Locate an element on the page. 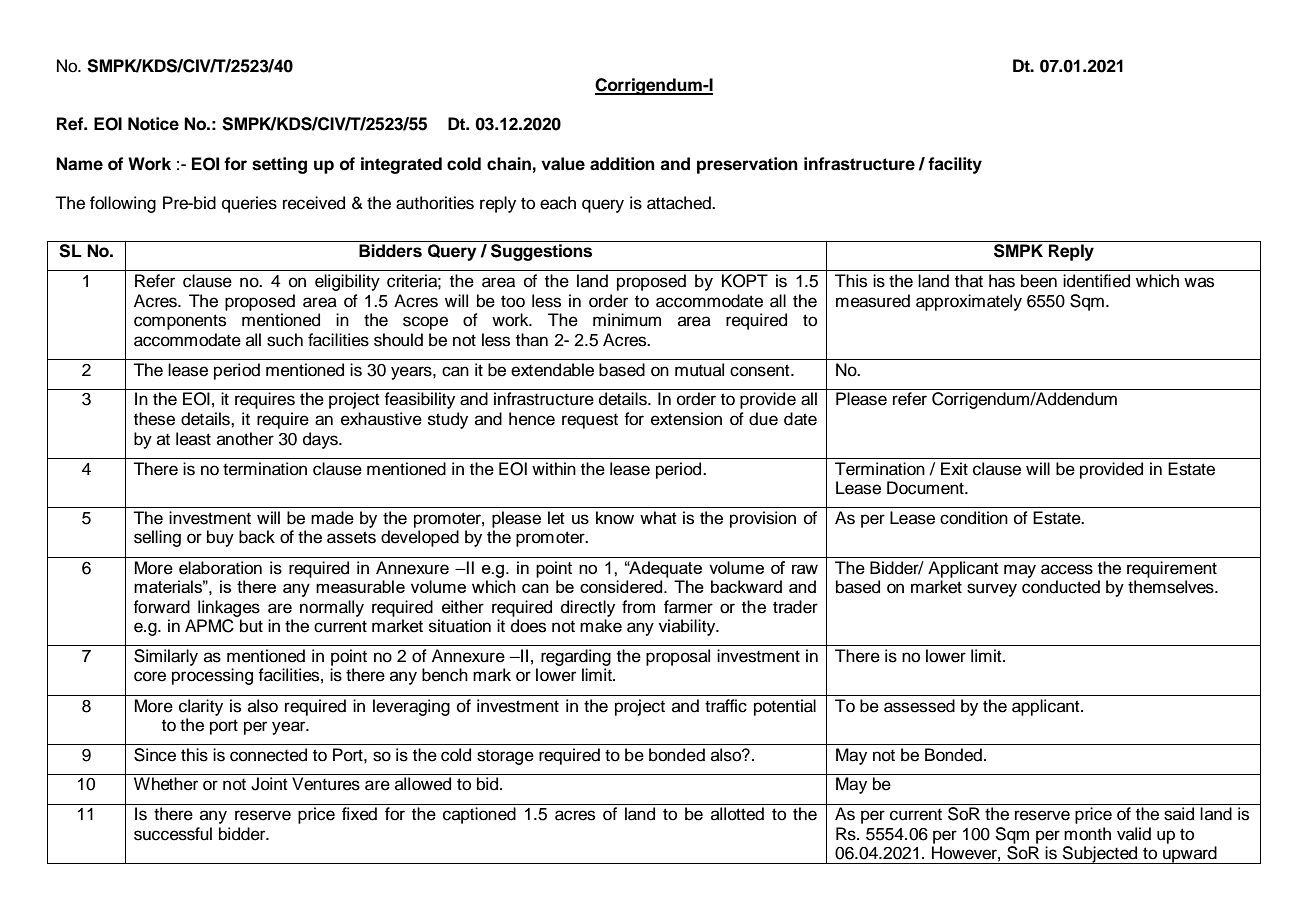 The image size is (1308, 924). allotted is located at coordinates (737, 814).
